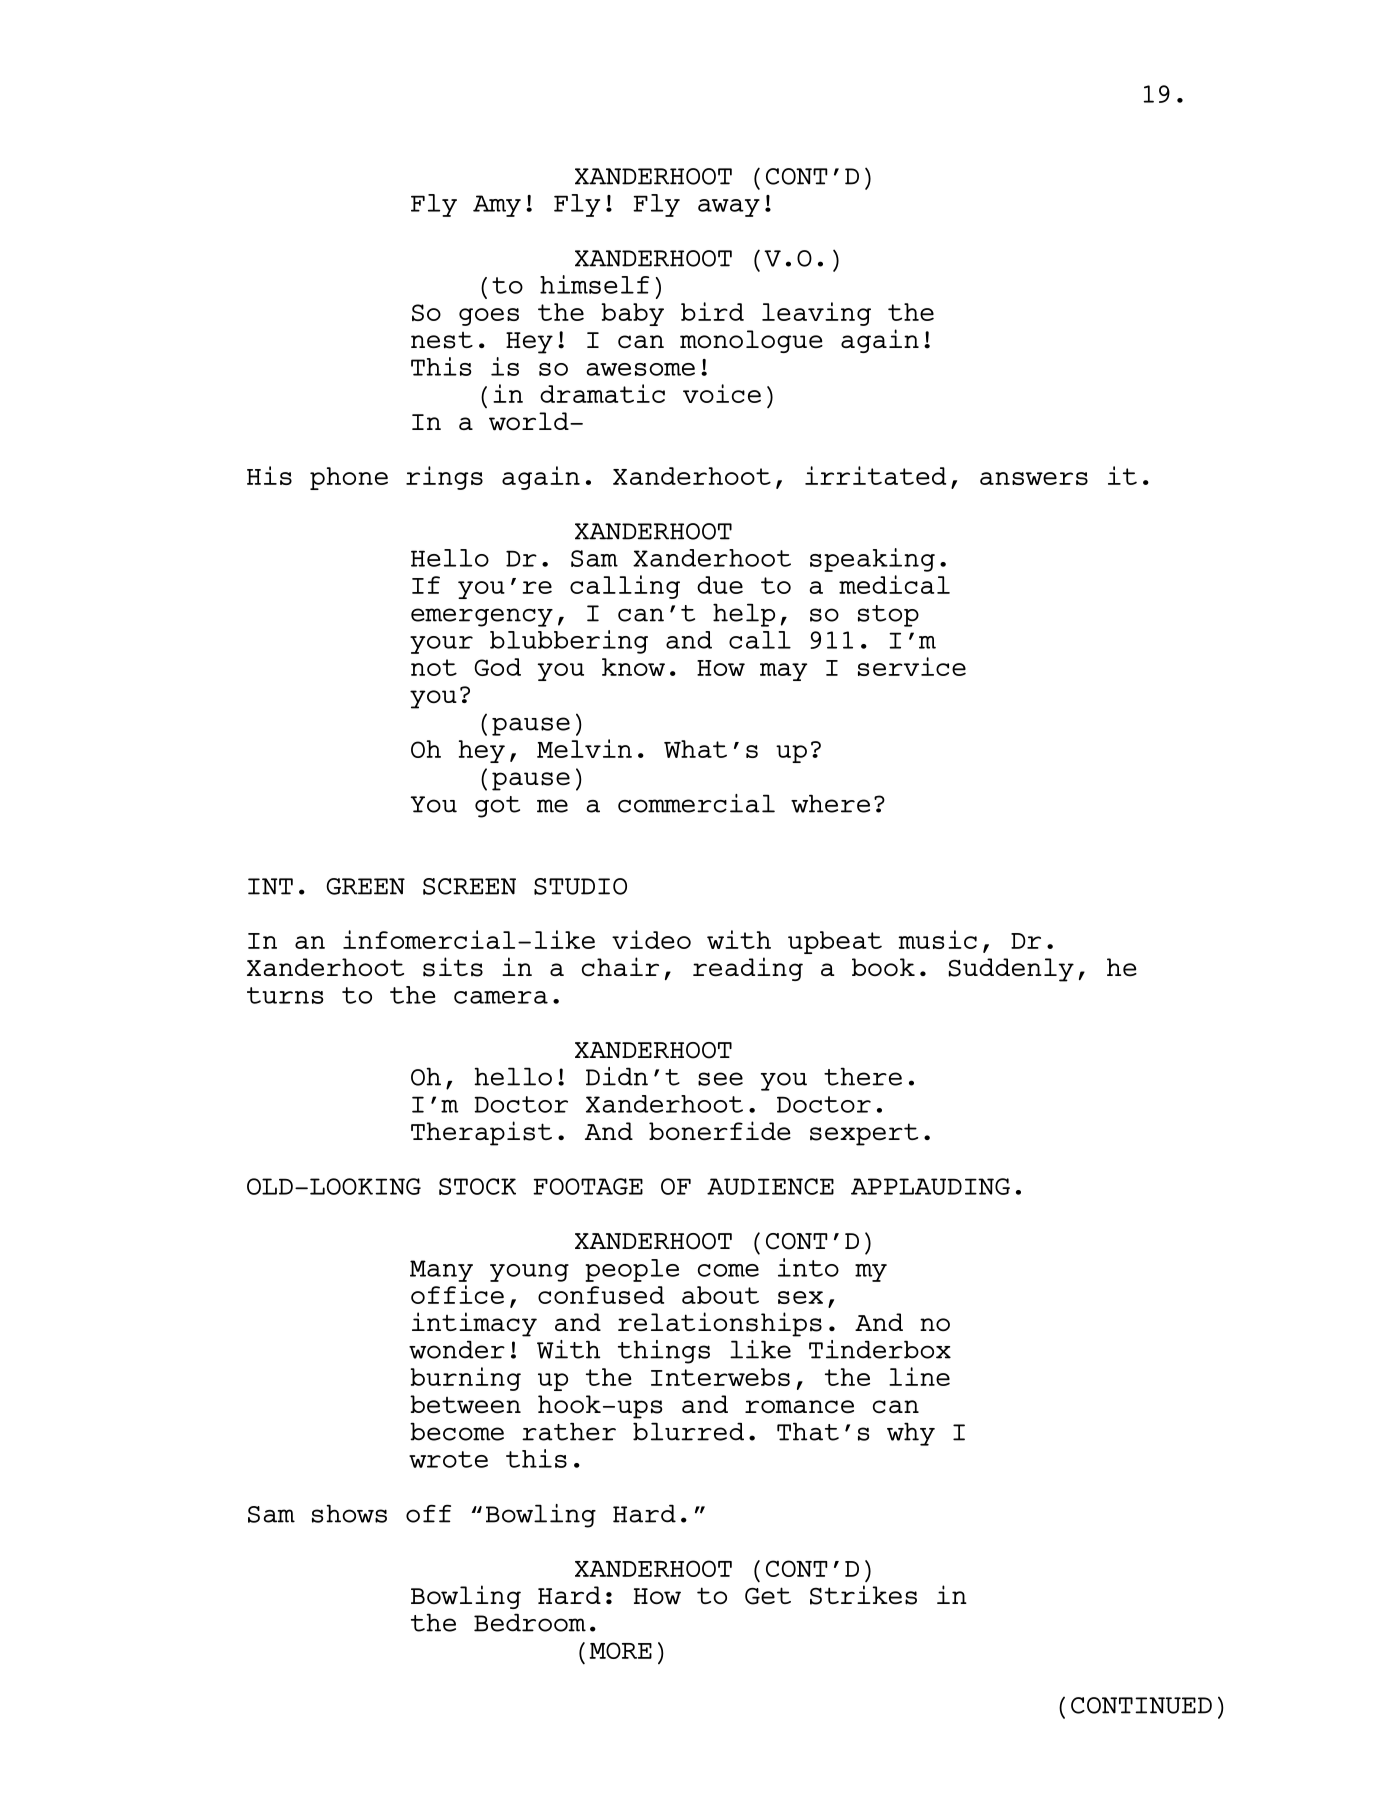  I want to click on Strikes, so click(863, 1595).
